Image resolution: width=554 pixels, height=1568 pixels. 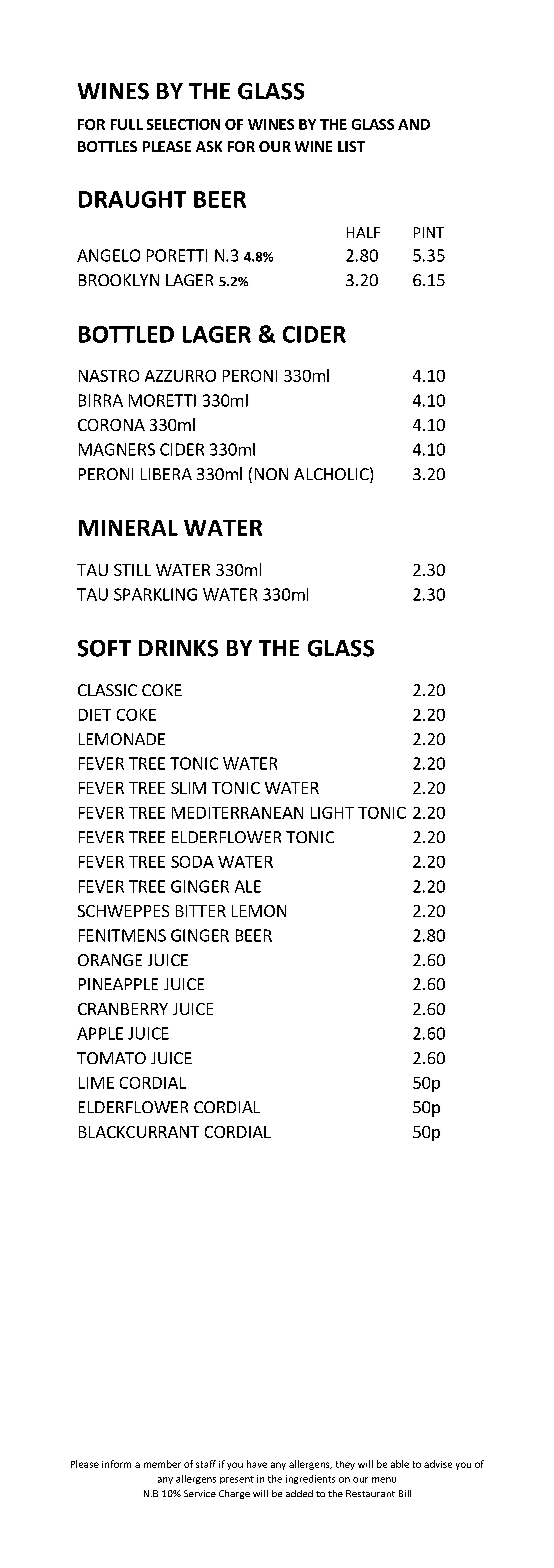 I want to click on inform, so click(x=116, y=1464).
